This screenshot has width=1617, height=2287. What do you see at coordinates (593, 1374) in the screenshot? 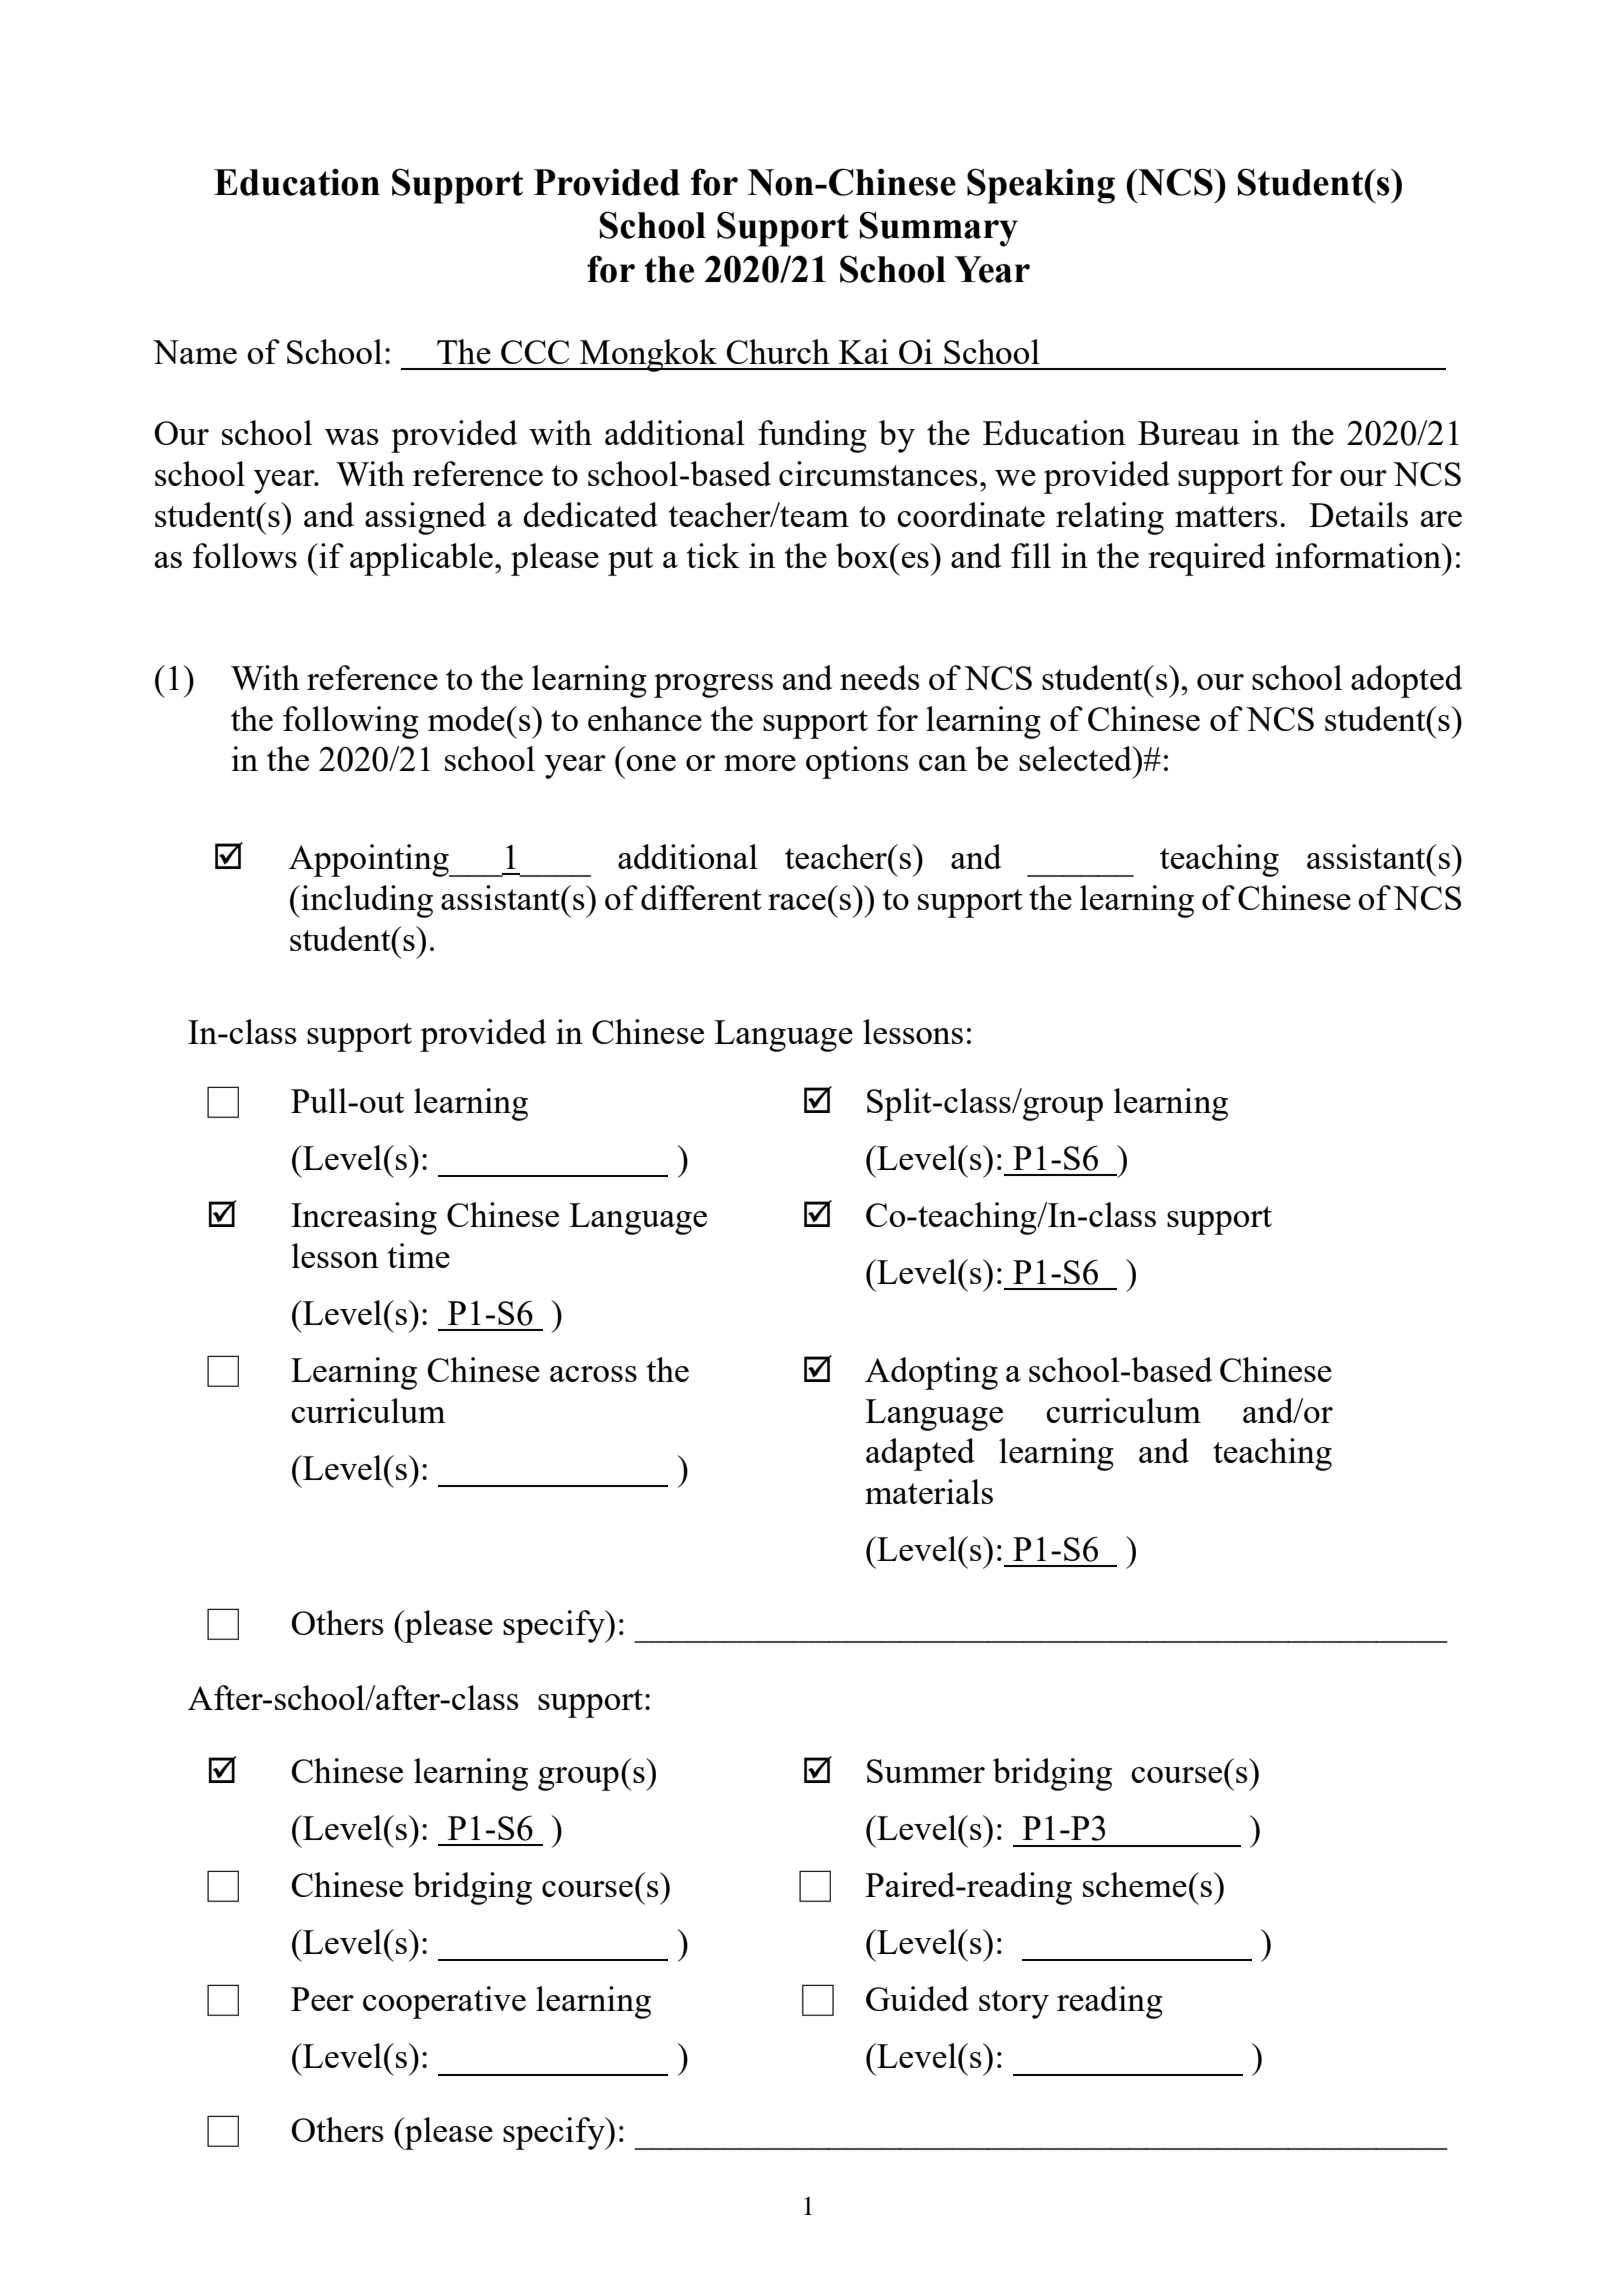
I see `across` at bounding box center [593, 1374].
